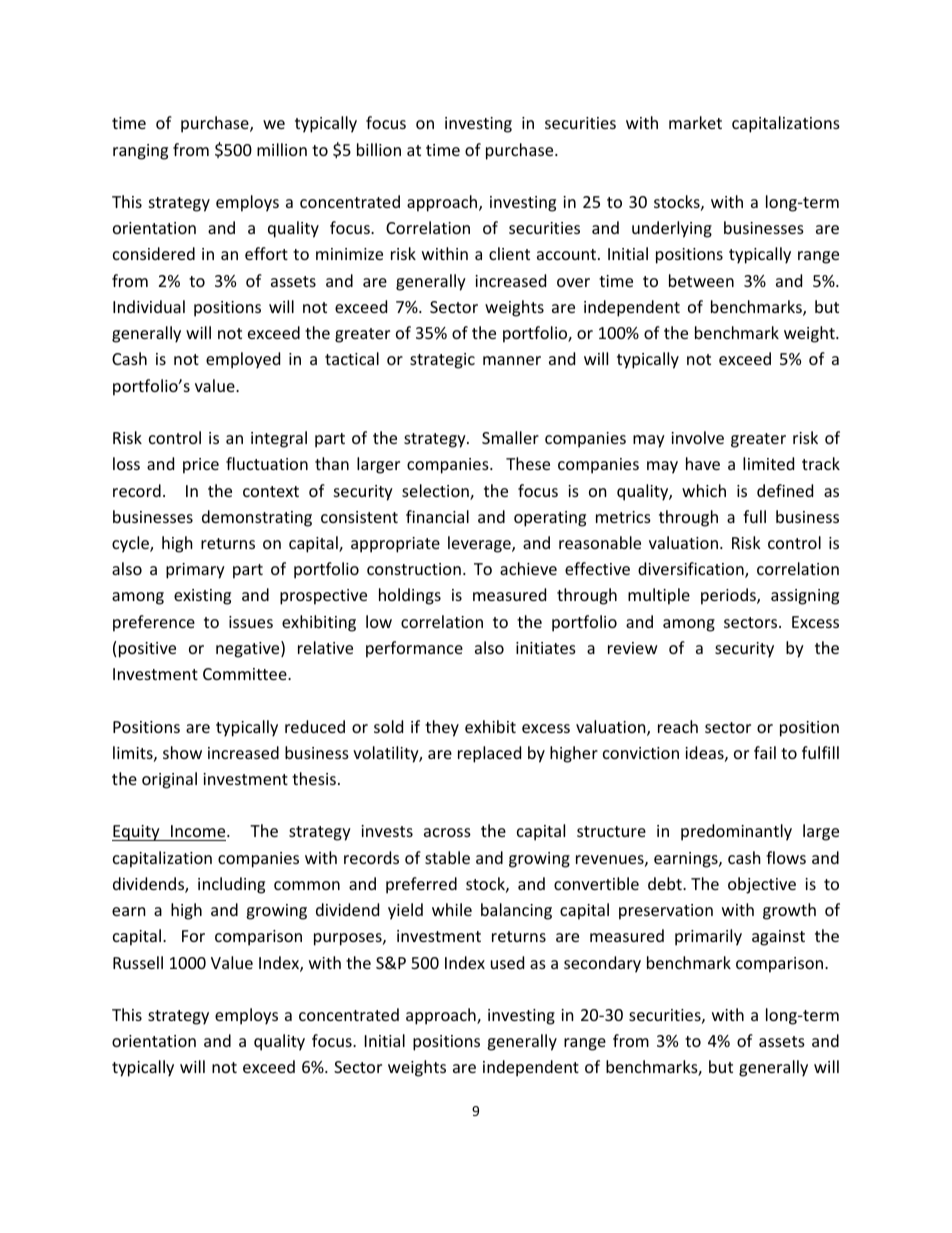 The image size is (952, 1233). Describe the element at coordinates (480, 544) in the screenshot. I see `leverage` at that location.
